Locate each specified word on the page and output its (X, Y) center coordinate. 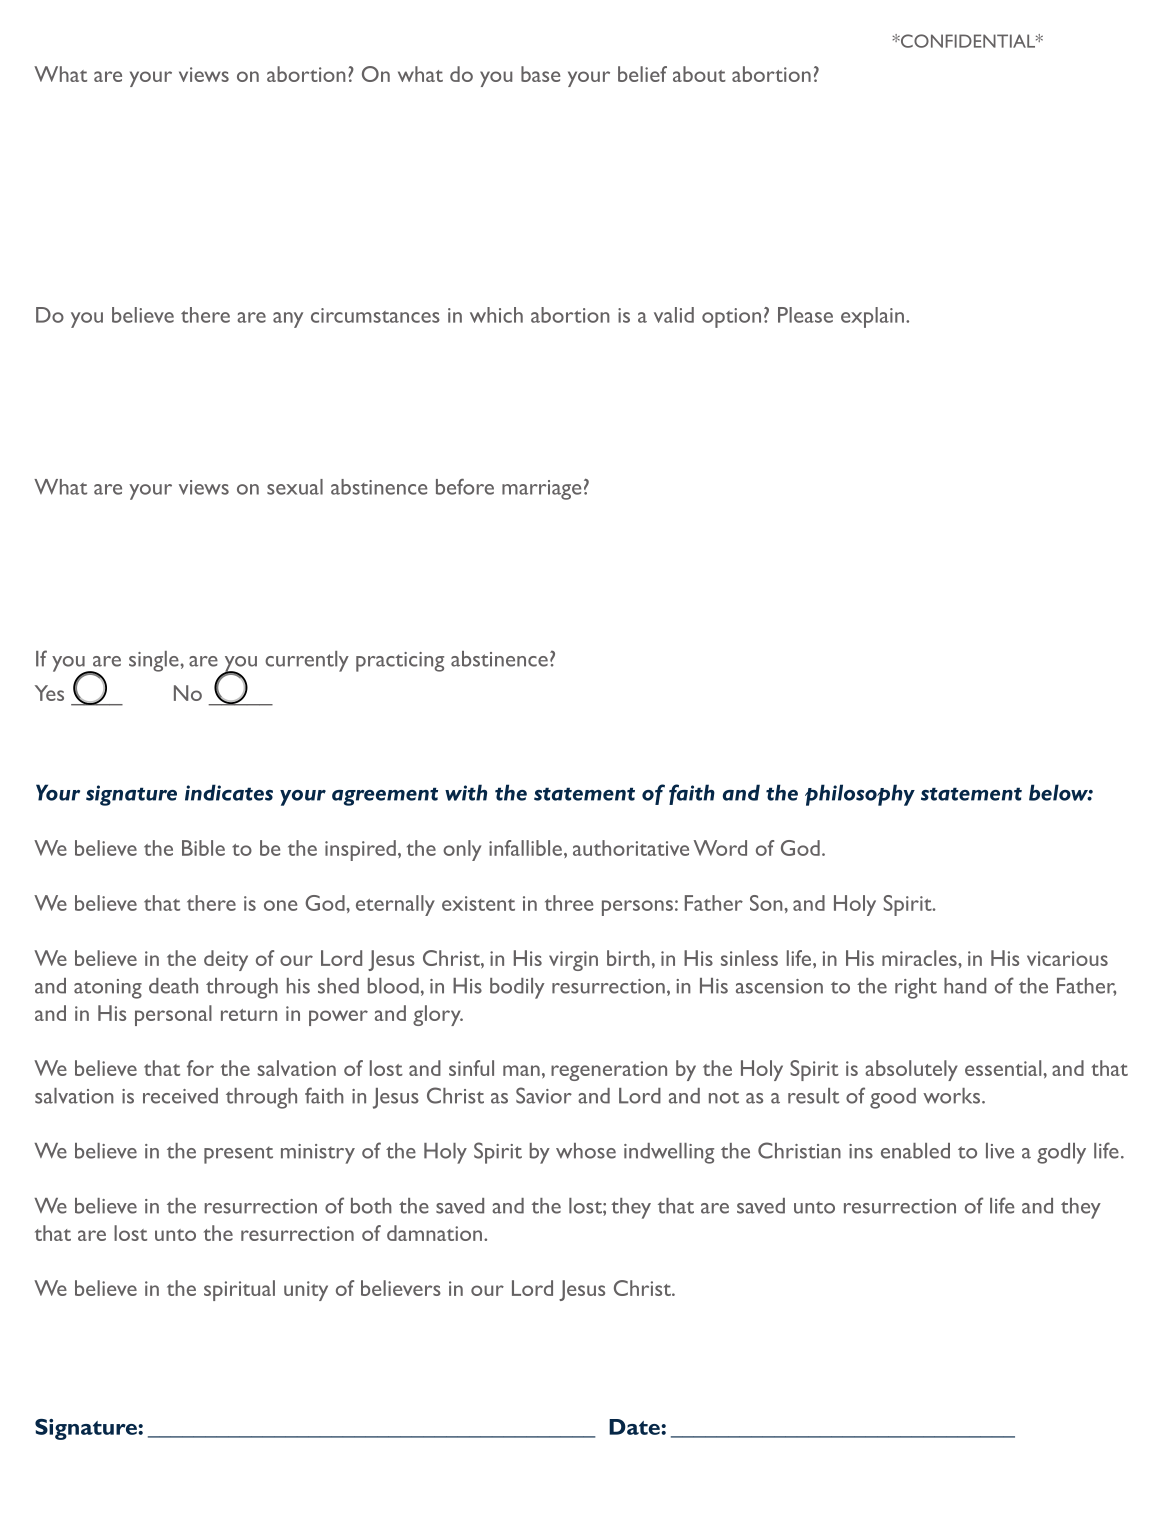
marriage (541, 490)
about (699, 74)
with (466, 792)
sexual (295, 487)
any (288, 320)
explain (872, 317)
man (521, 1070)
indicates (229, 792)
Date (635, 1427)
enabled (915, 1151)
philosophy (860, 795)
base (540, 74)
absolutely (911, 1070)
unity (306, 1291)
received (180, 1096)
